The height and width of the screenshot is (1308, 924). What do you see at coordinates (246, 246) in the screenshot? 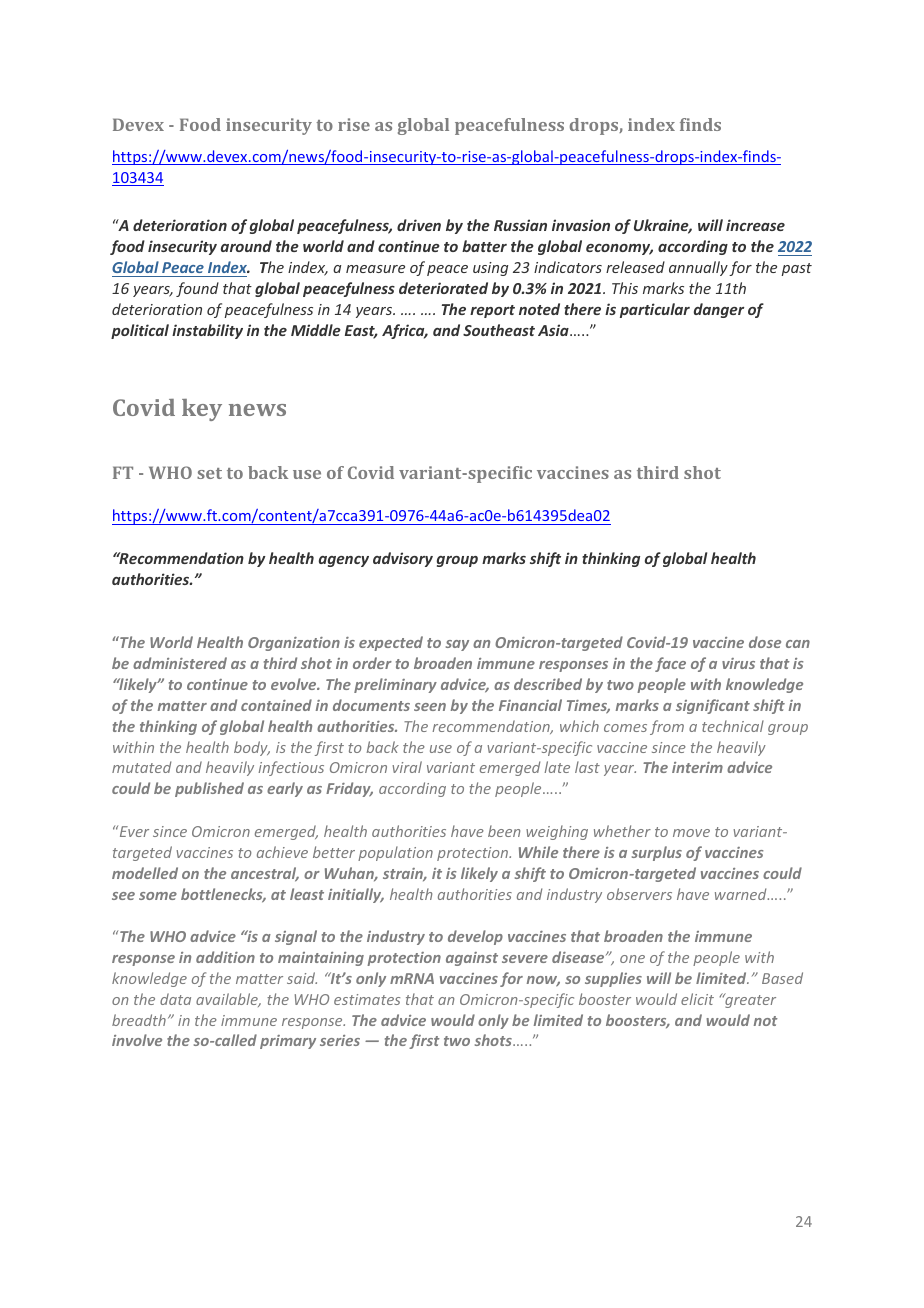
I see `around` at bounding box center [246, 246].
